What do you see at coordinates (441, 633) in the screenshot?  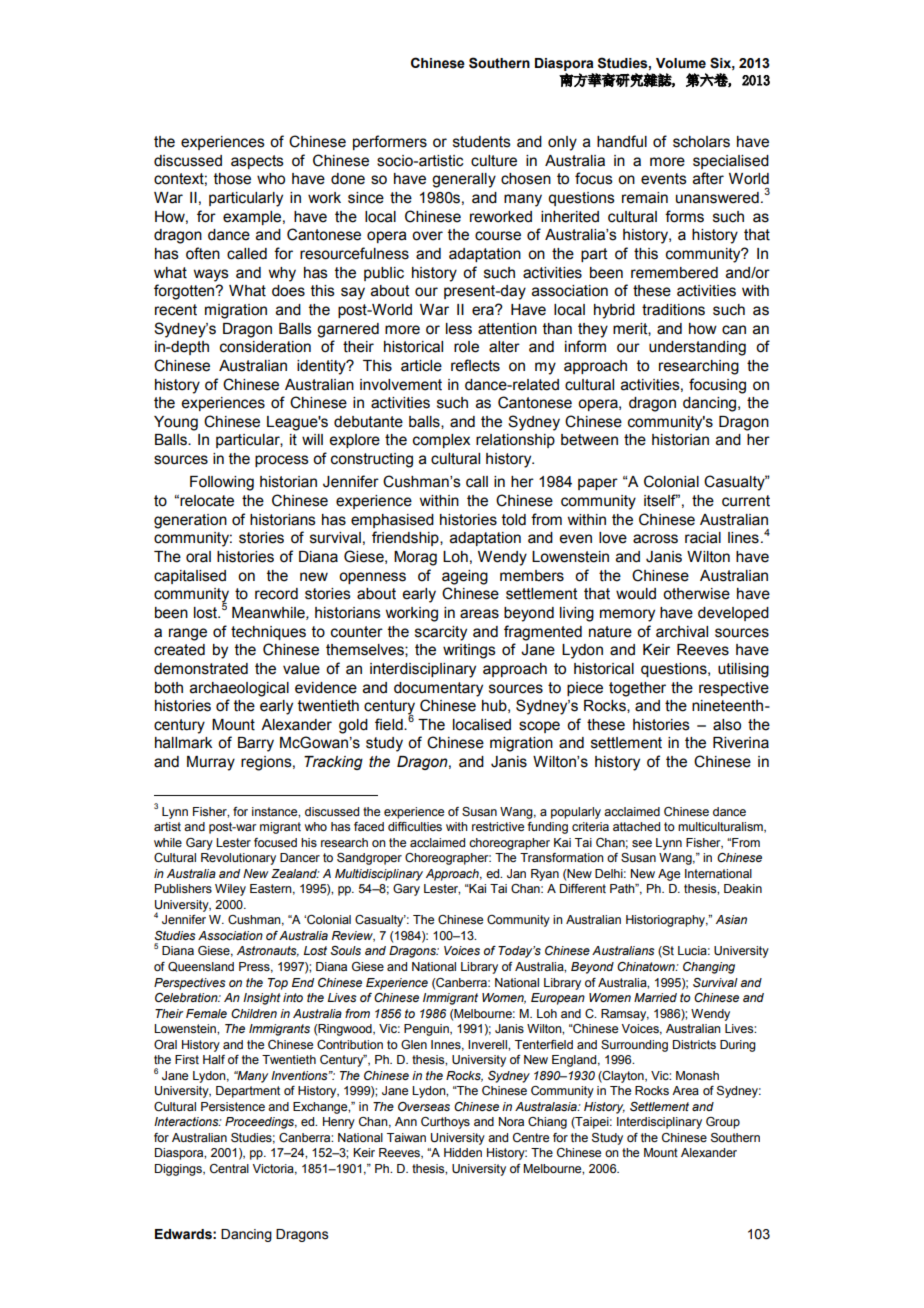 I see `scarcity` at bounding box center [441, 633].
